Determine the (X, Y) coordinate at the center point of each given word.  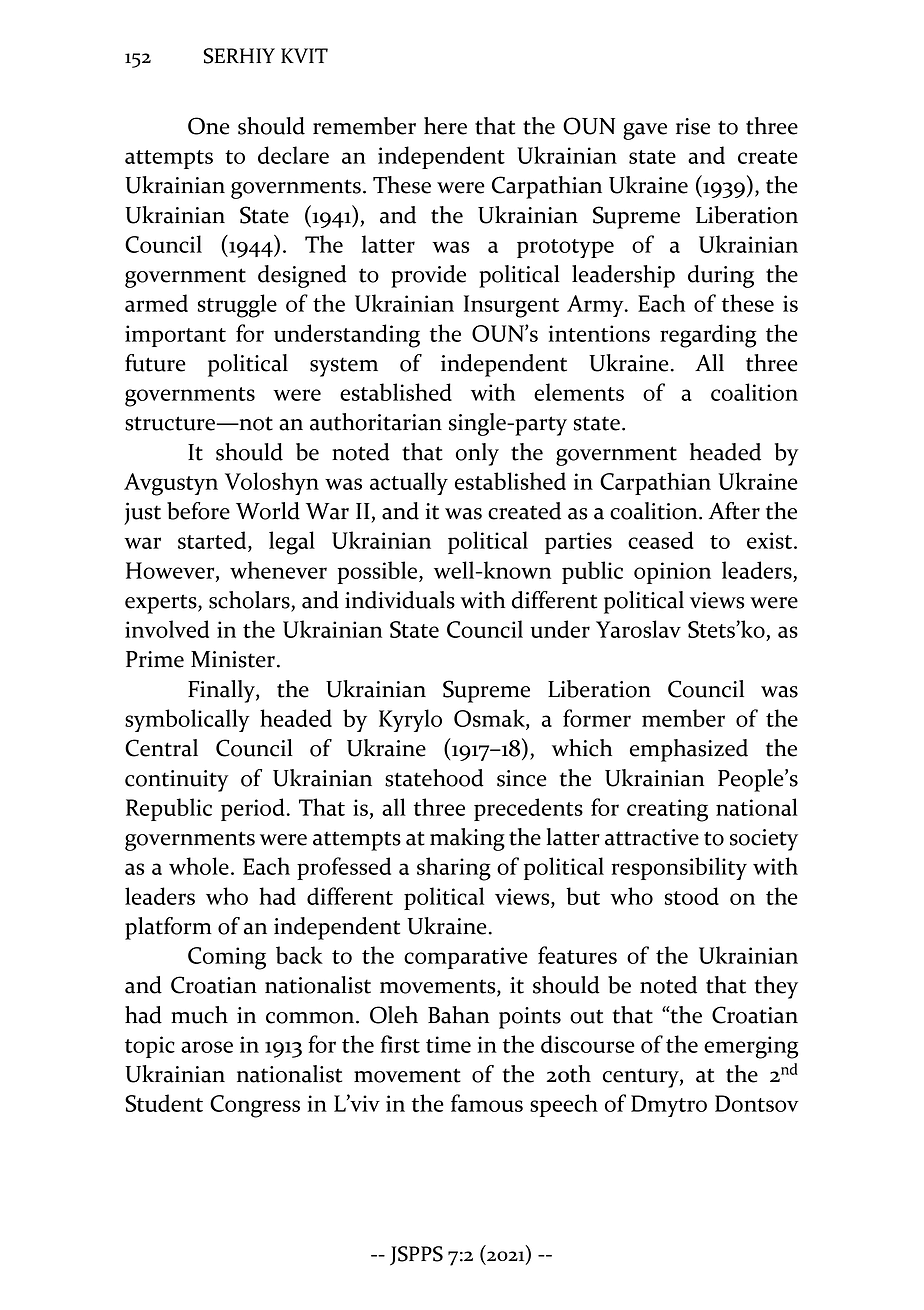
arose (207, 1047)
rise (693, 126)
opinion (672, 573)
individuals (400, 600)
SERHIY (239, 56)
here (445, 126)
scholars (250, 601)
